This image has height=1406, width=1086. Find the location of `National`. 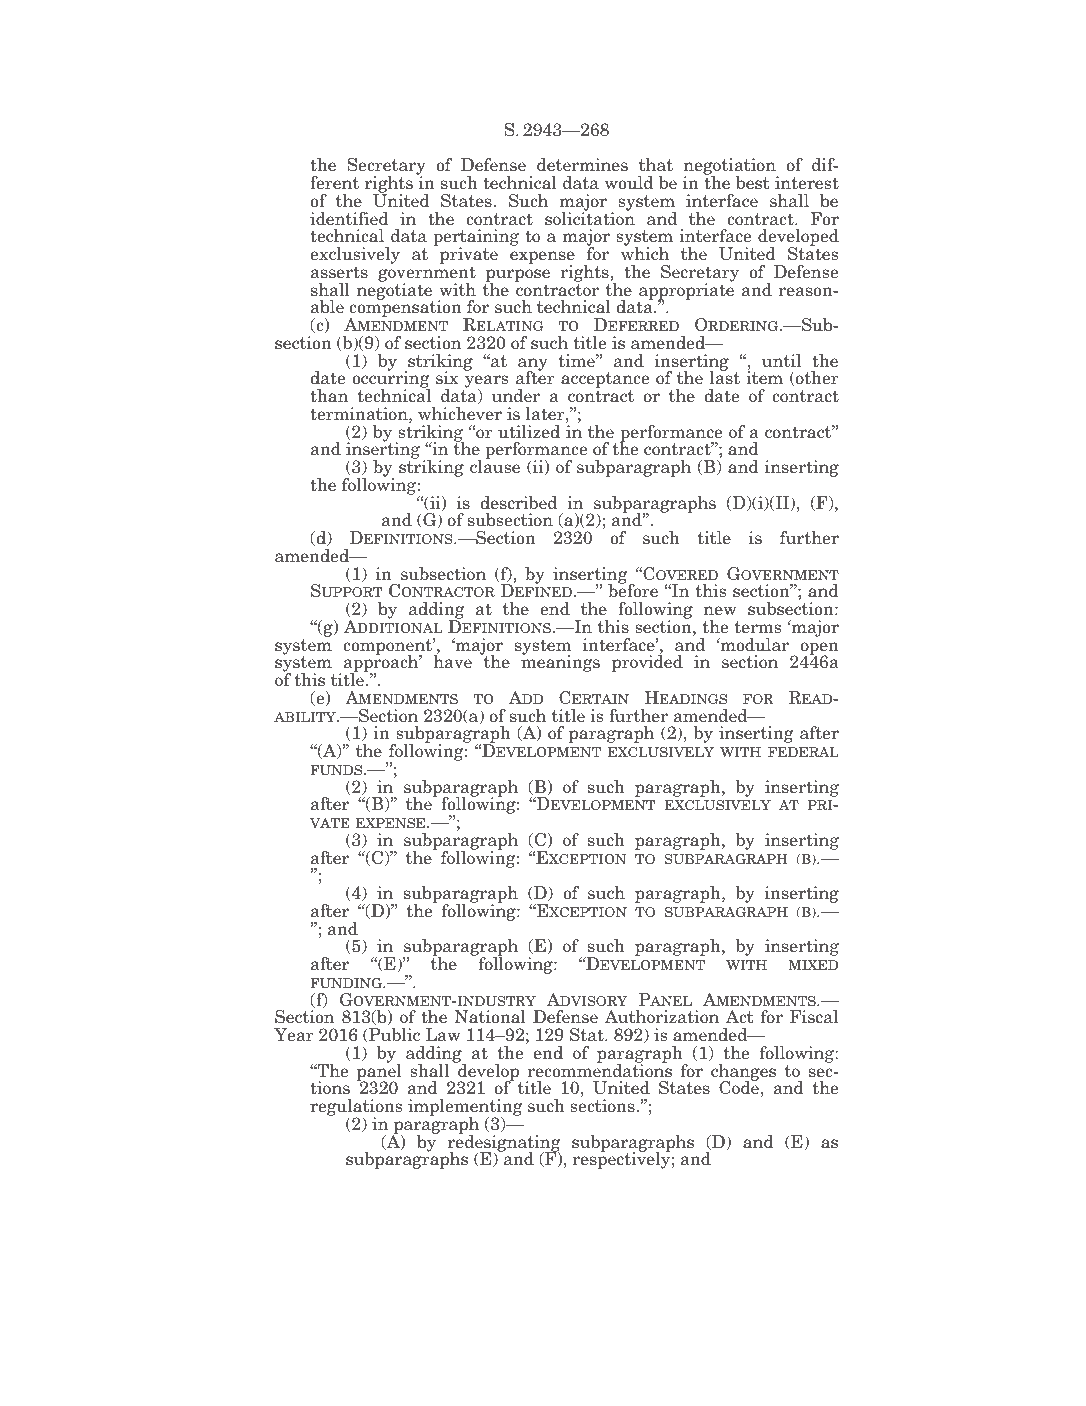

National is located at coordinates (490, 1016).
